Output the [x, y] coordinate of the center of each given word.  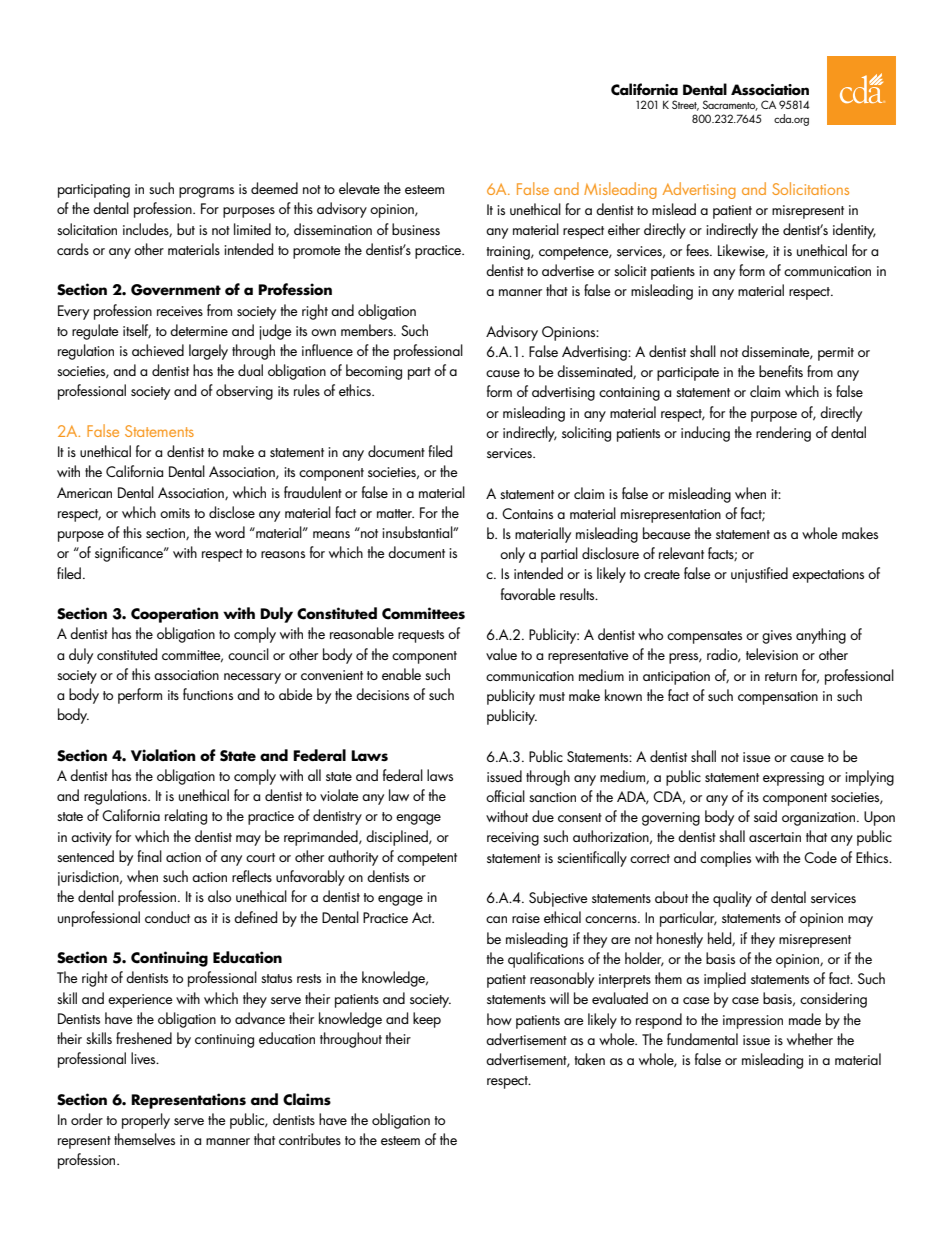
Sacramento [730, 105]
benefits [781, 371]
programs [206, 192]
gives [777, 637]
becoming [374, 372]
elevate [359, 188]
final [149, 856]
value [501, 654]
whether [810, 1039]
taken [590, 1059]
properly [146, 1121]
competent [427, 859]
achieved [158, 350]
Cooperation [175, 615]
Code [820, 857]
